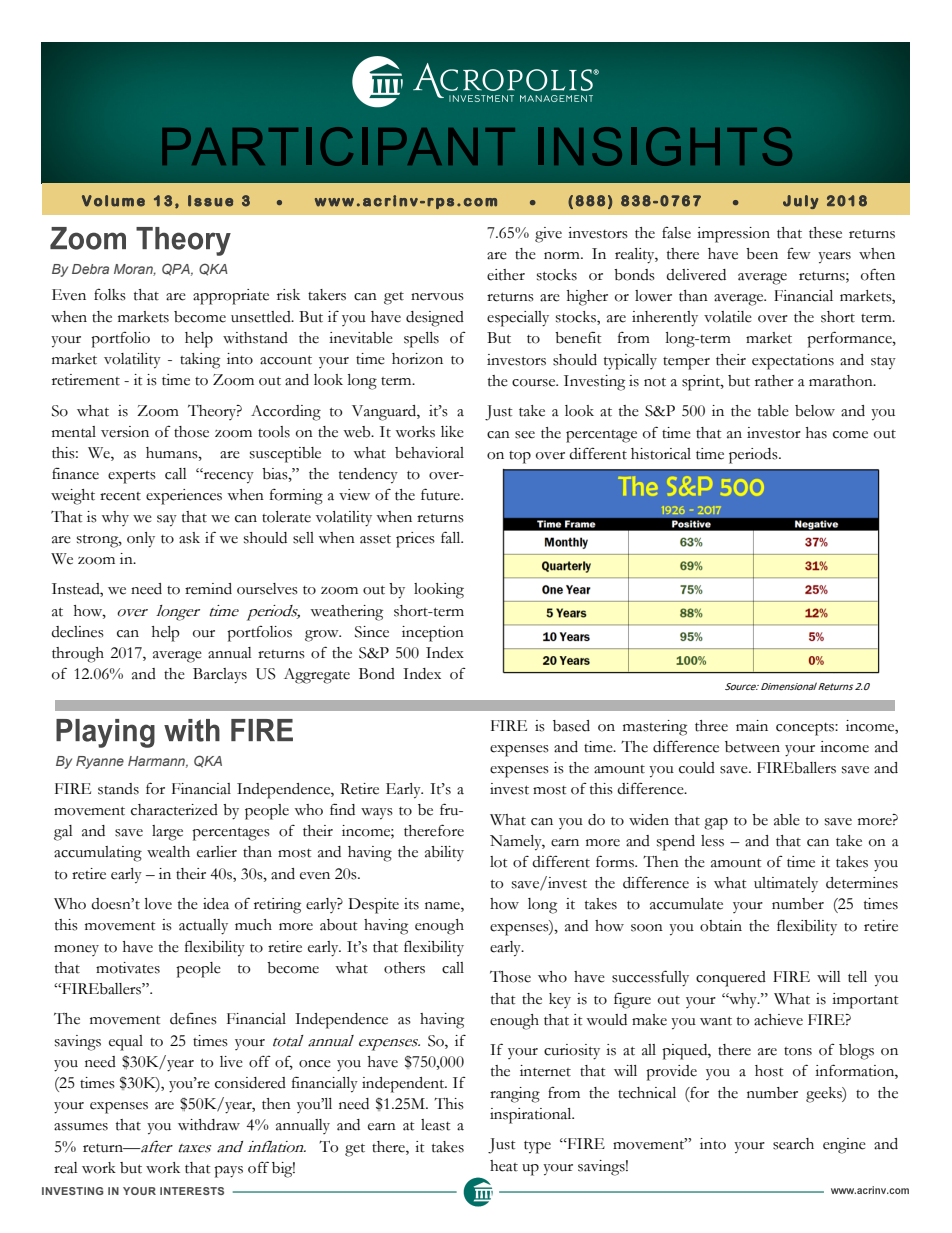 The image size is (952, 1233). Describe the element at coordinates (433, 634) in the page. I see `inception` at that location.
